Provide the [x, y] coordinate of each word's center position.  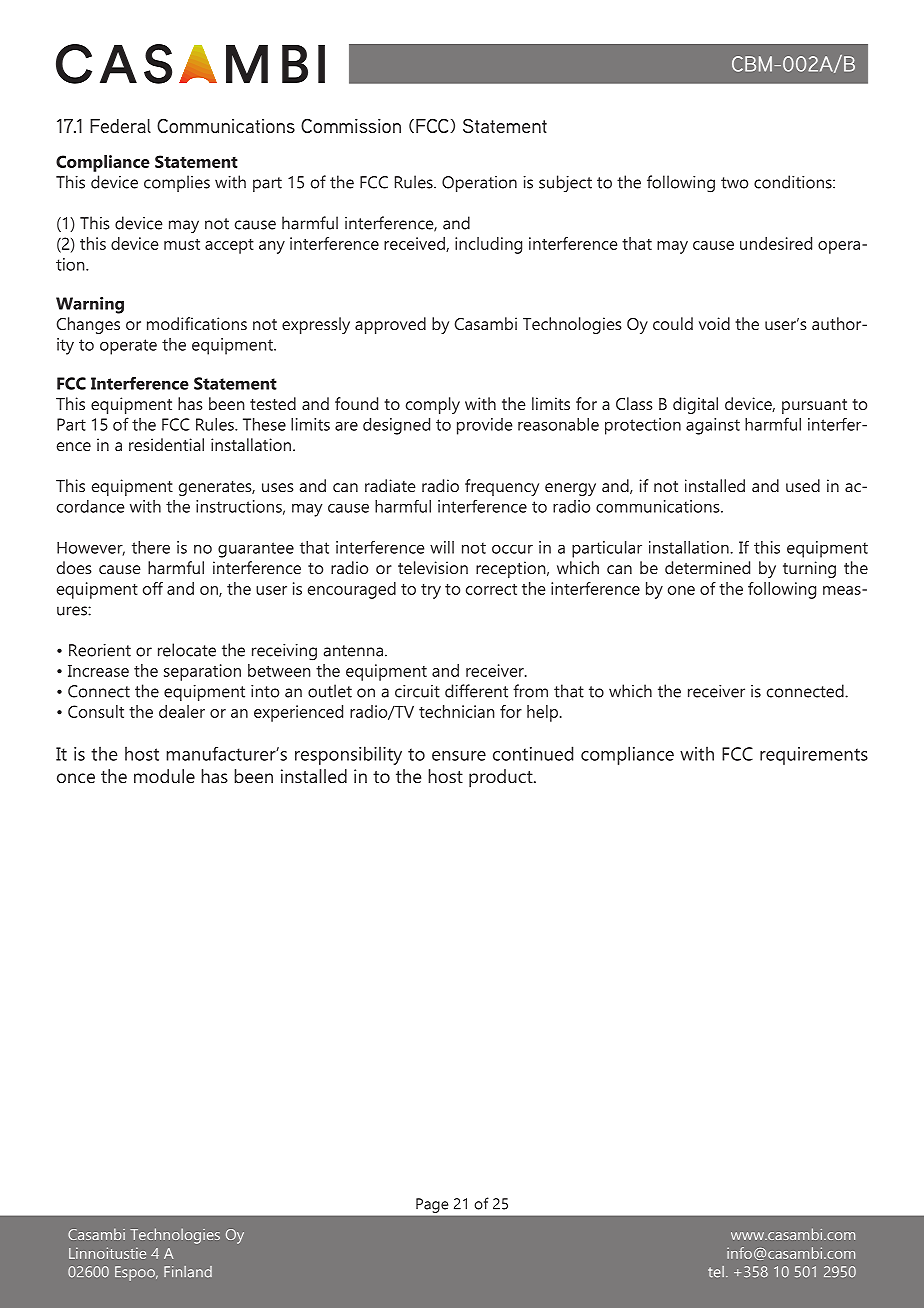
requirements [814, 756]
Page [432, 1205]
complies [177, 183]
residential [166, 444]
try [431, 591]
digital [695, 405]
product [502, 778]
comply [433, 405]
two [734, 183]
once [76, 778]
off [153, 588]
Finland [188, 1272]
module [164, 776]
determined [707, 567]
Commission [351, 125]
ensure [459, 756]
